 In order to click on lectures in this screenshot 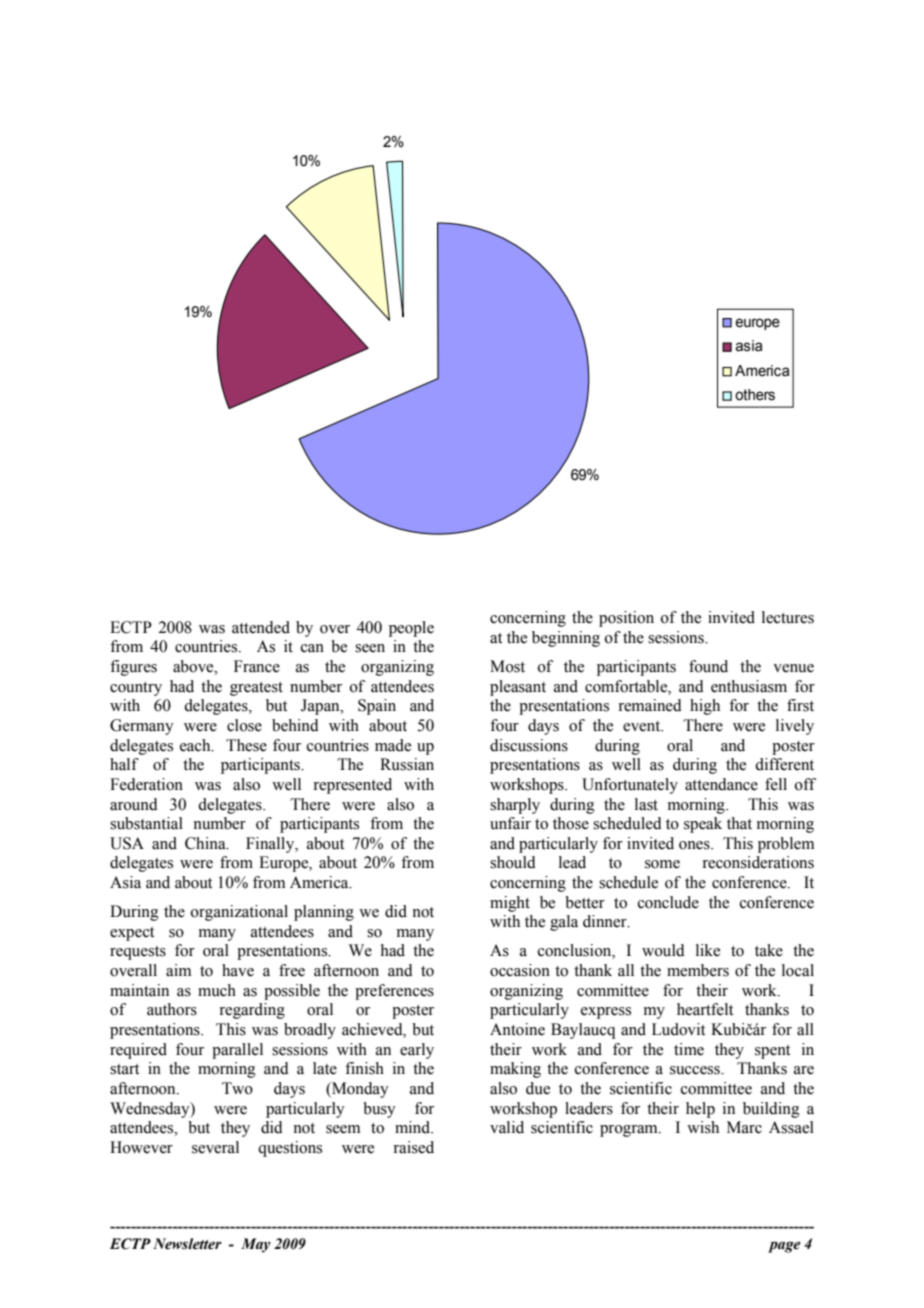, I will do `click(788, 617)`.
